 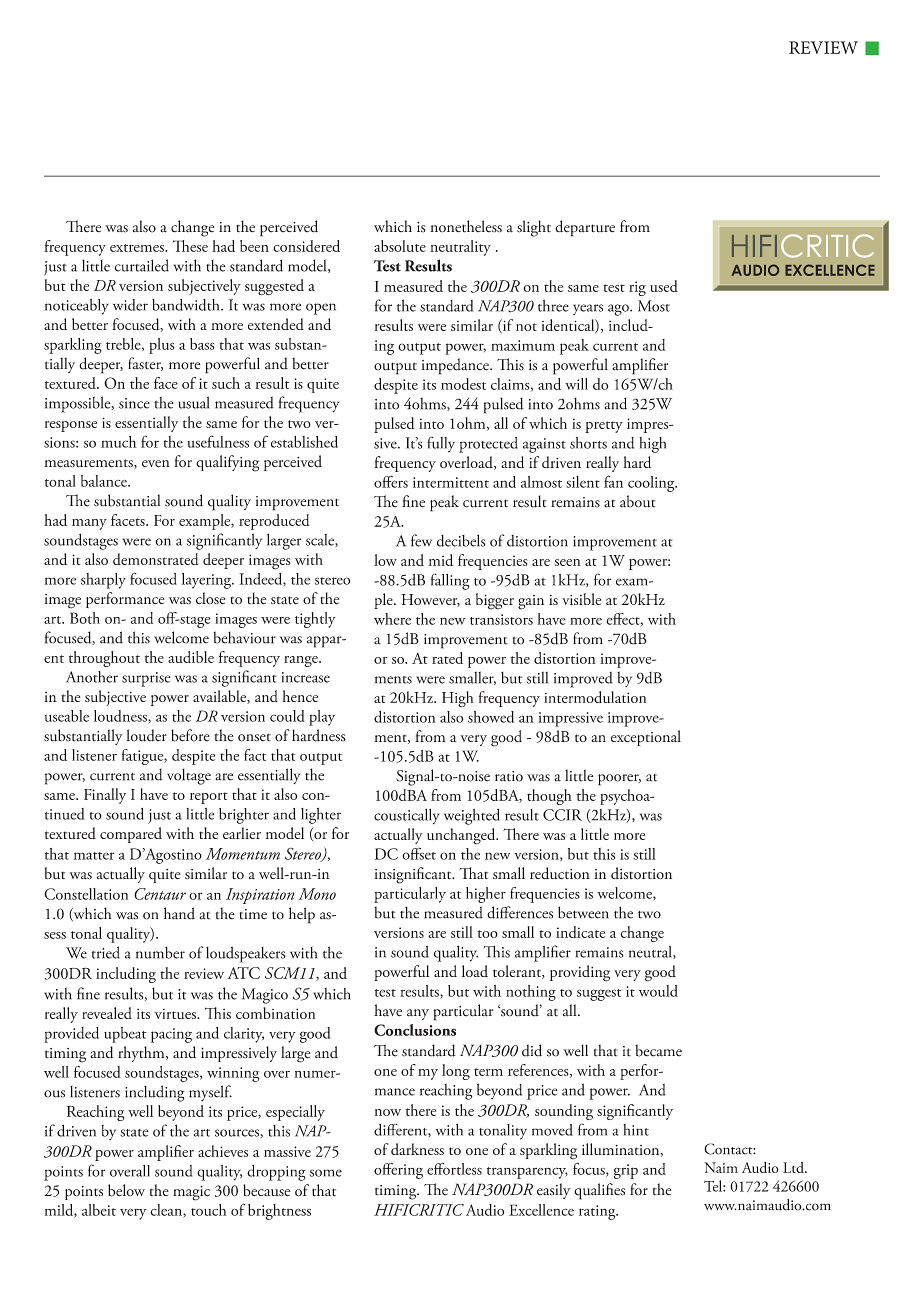 What do you see at coordinates (626, 1171) in the screenshot?
I see `grip` at bounding box center [626, 1171].
